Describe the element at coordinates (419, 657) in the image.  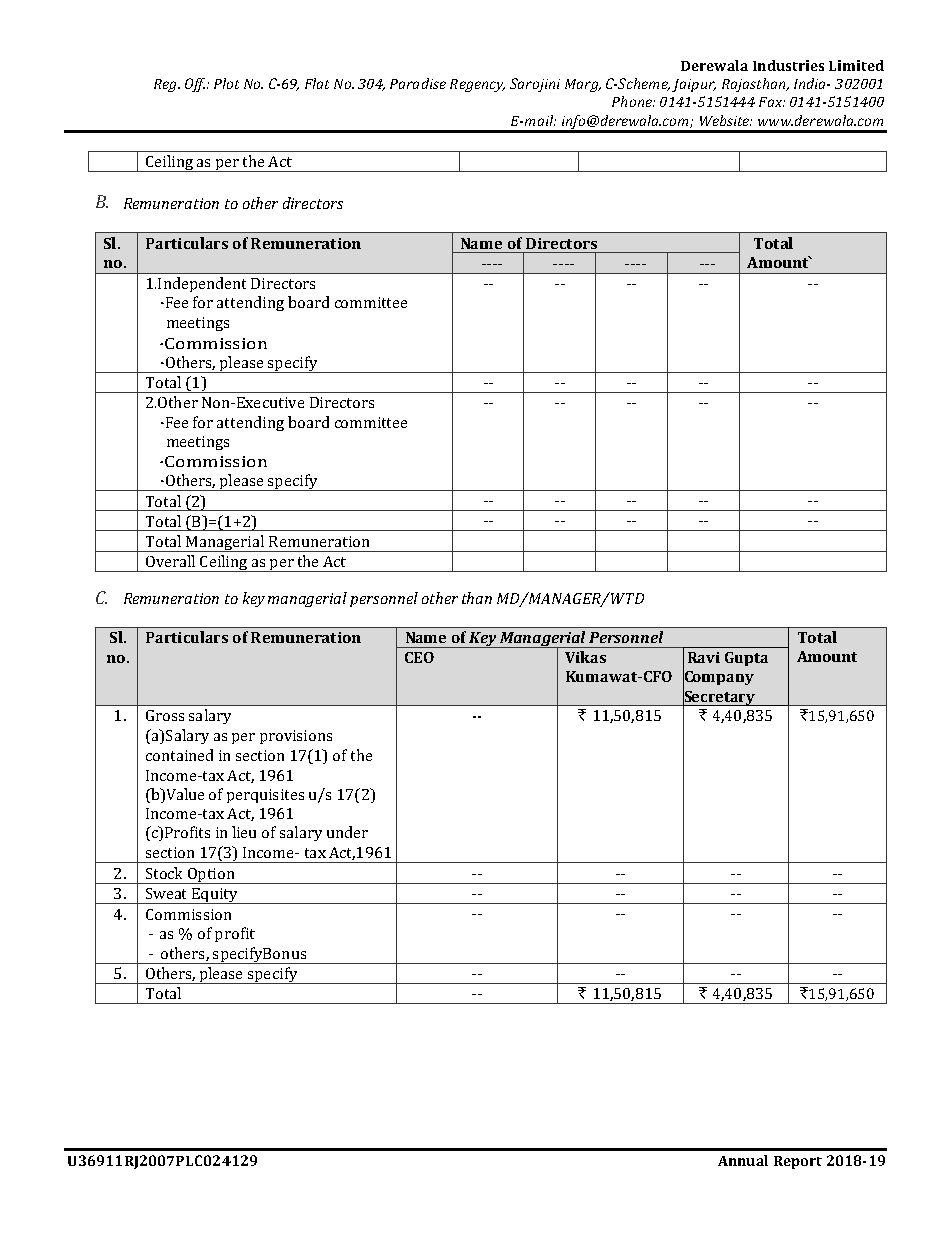
I see `CEO` at that location.
